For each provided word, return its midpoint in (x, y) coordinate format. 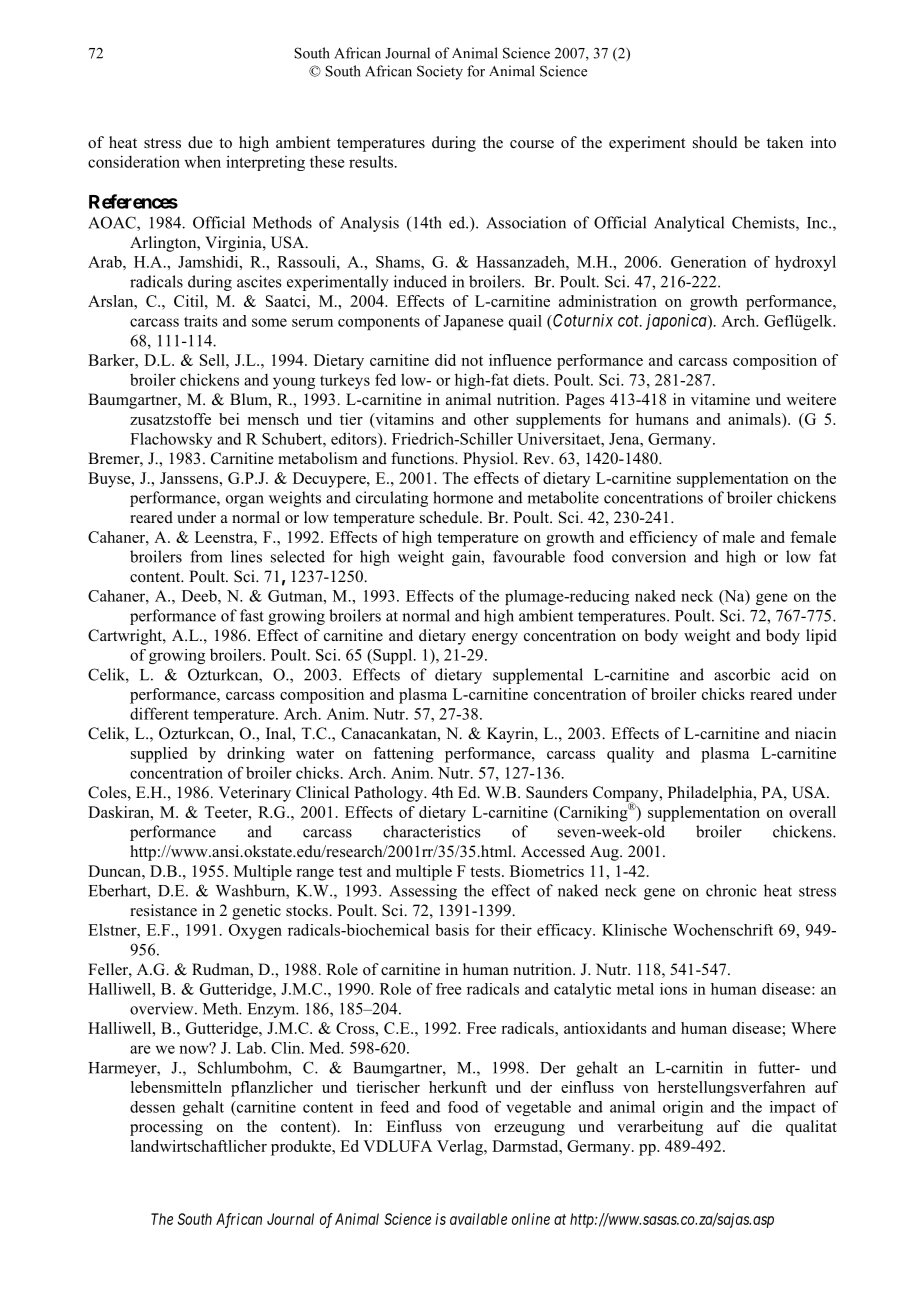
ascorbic (742, 674)
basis (452, 930)
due (200, 142)
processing (166, 1128)
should (715, 142)
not (472, 361)
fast (252, 615)
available (478, 1219)
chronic (731, 890)
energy (495, 639)
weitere (811, 399)
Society (440, 72)
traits (201, 321)
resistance (163, 910)
